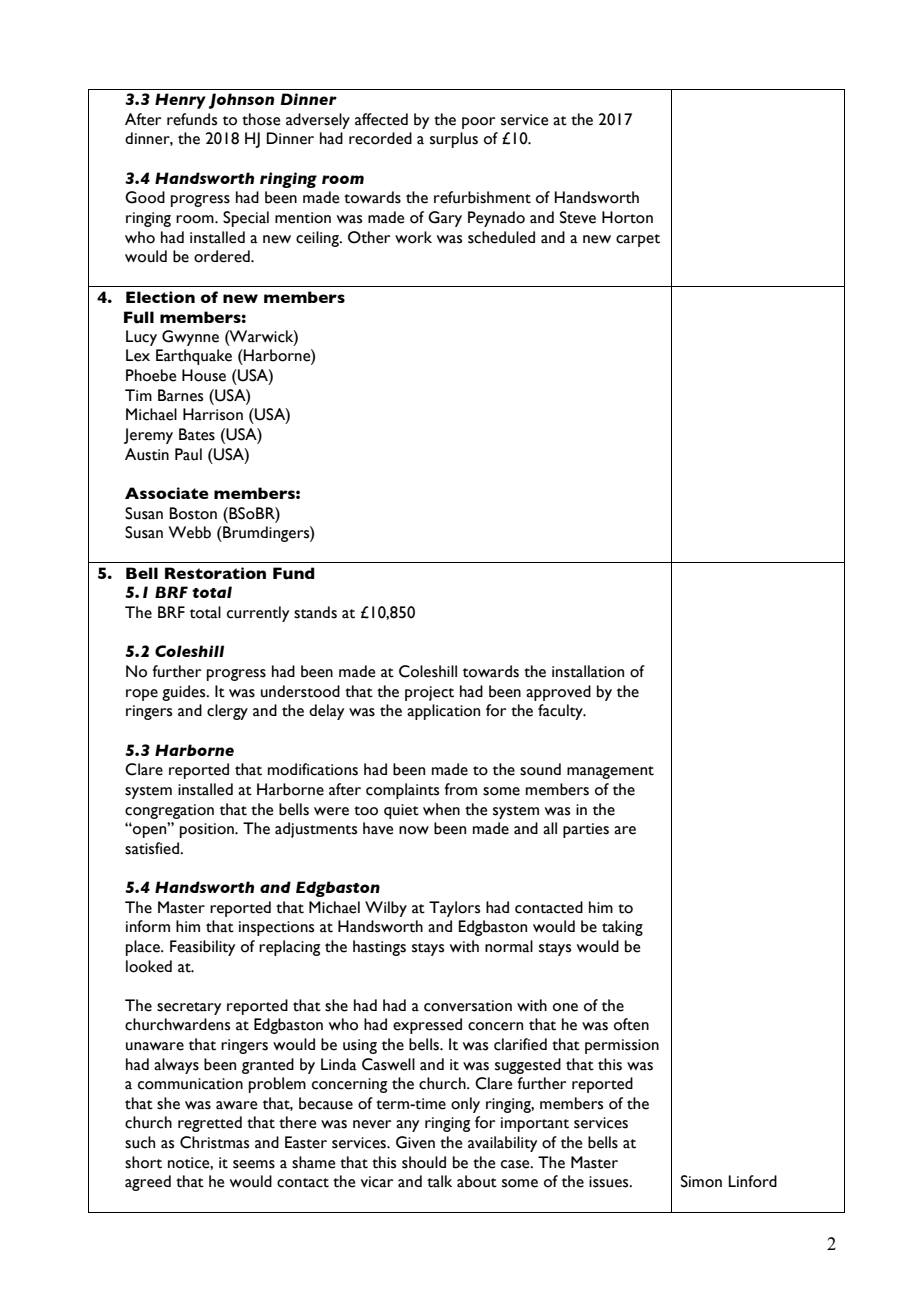  Describe the element at coordinates (214, 1142) in the image. I see `Christmas` at that location.
